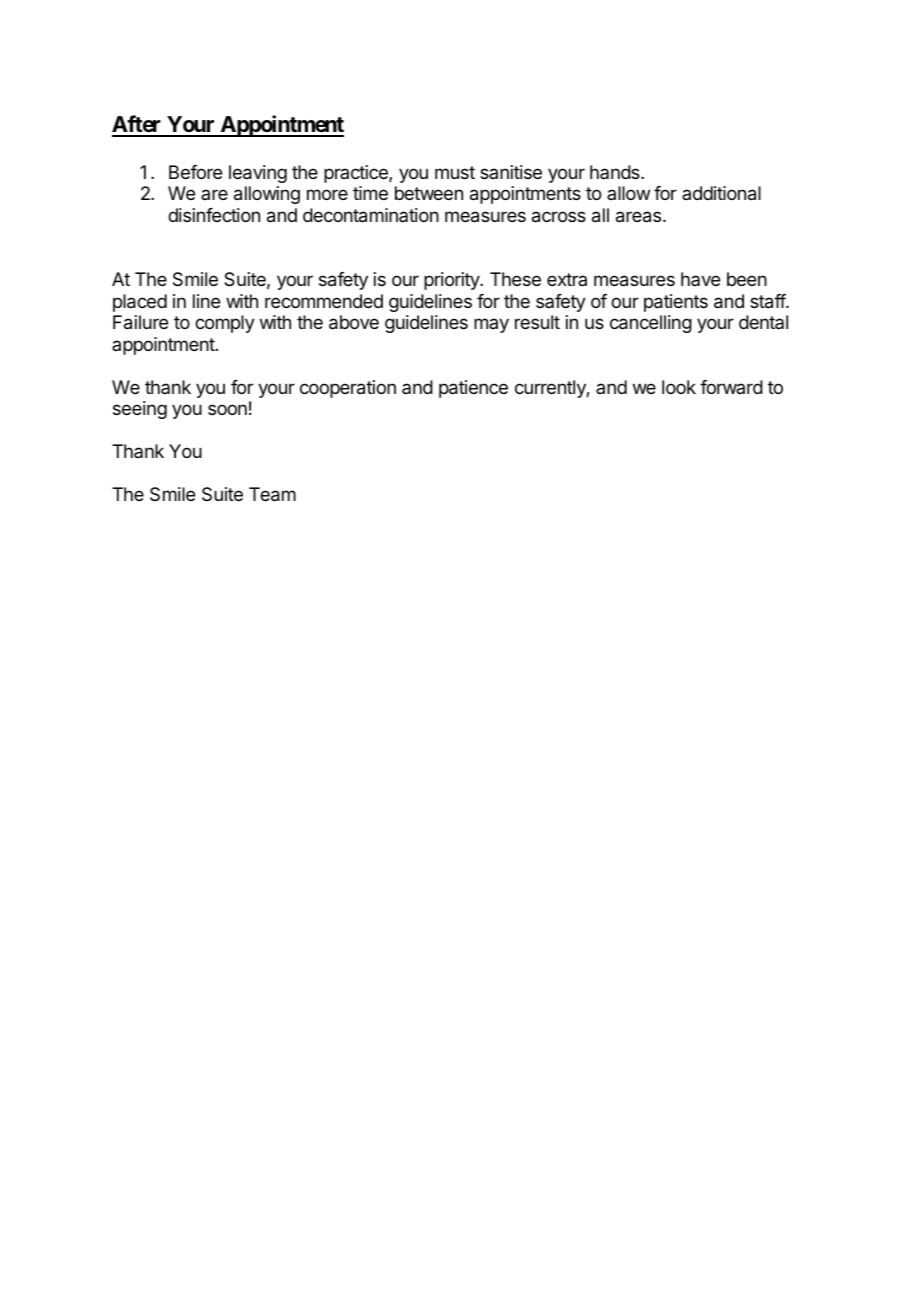 The image size is (924, 1309). I want to click on Before, so click(195, 172).
